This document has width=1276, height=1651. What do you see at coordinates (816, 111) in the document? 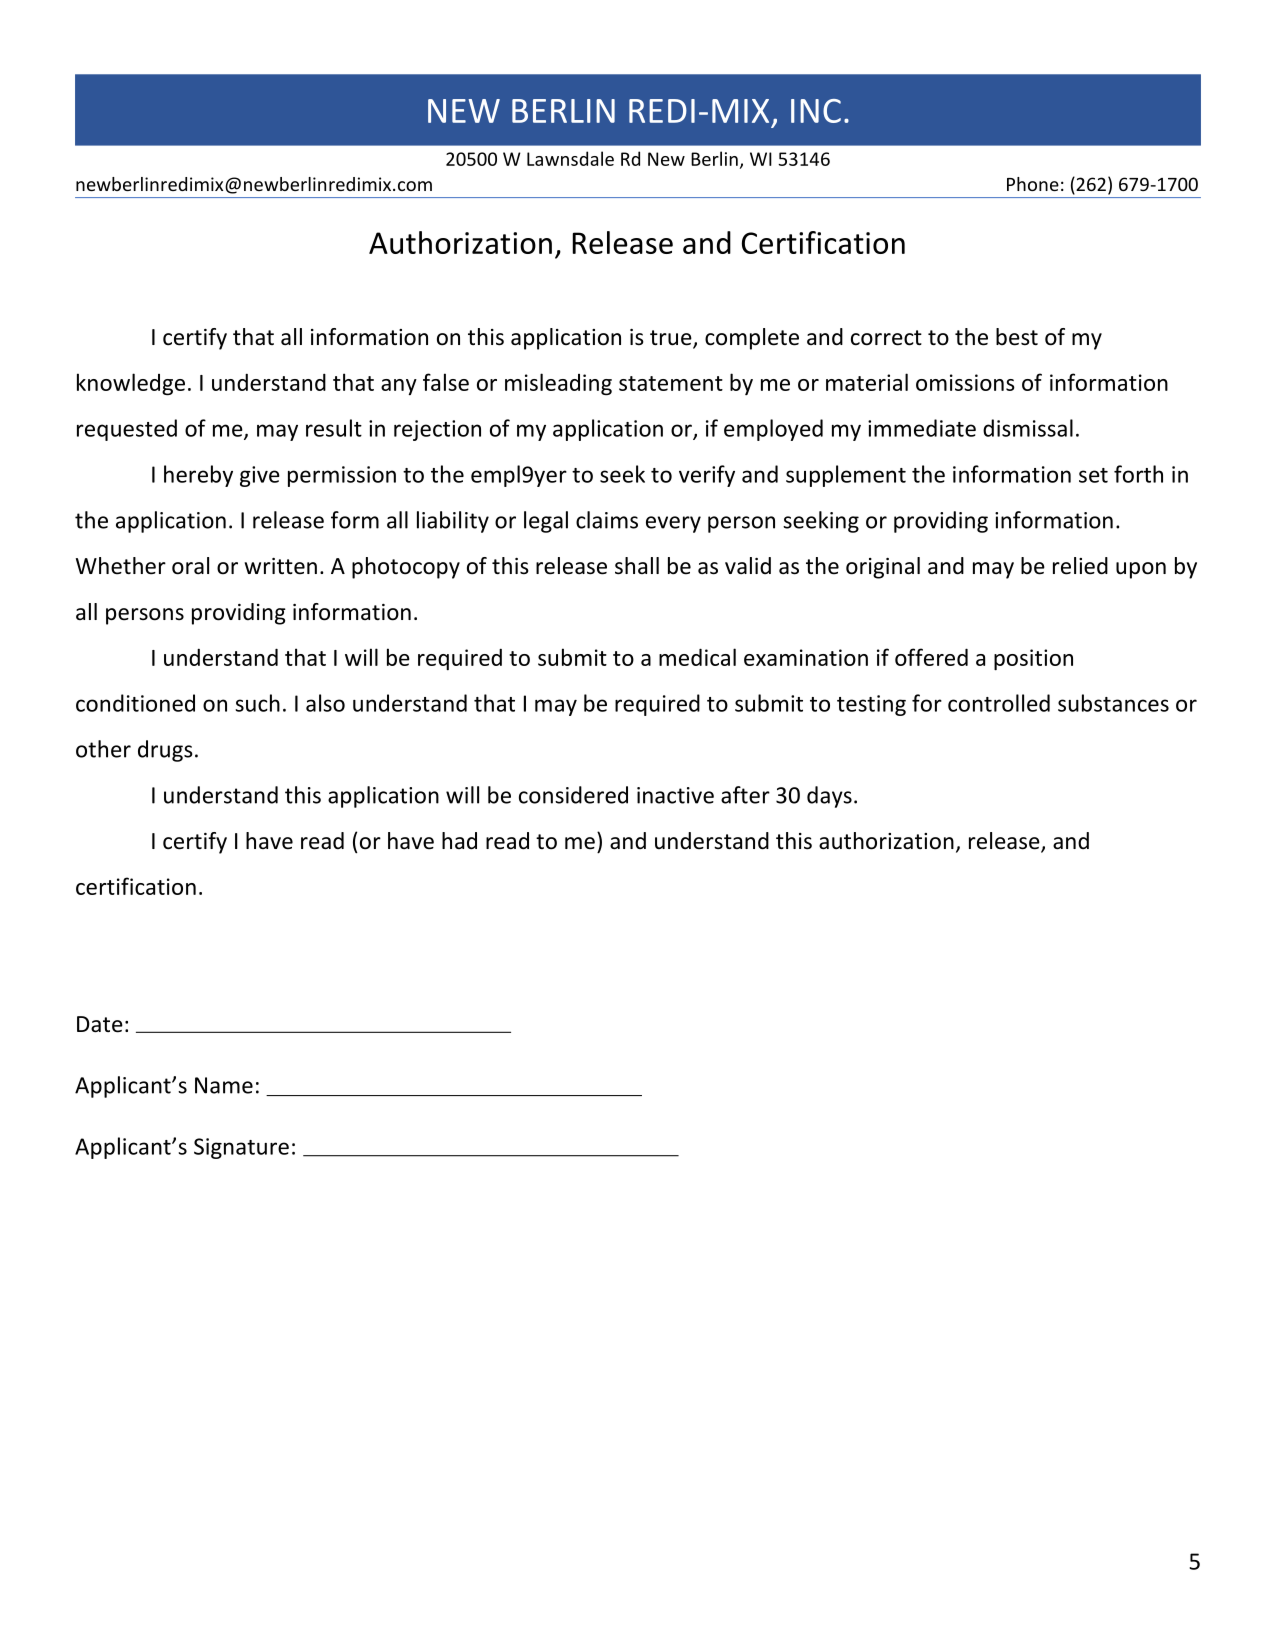
I see `INC` at bounding box center [816, 111].
